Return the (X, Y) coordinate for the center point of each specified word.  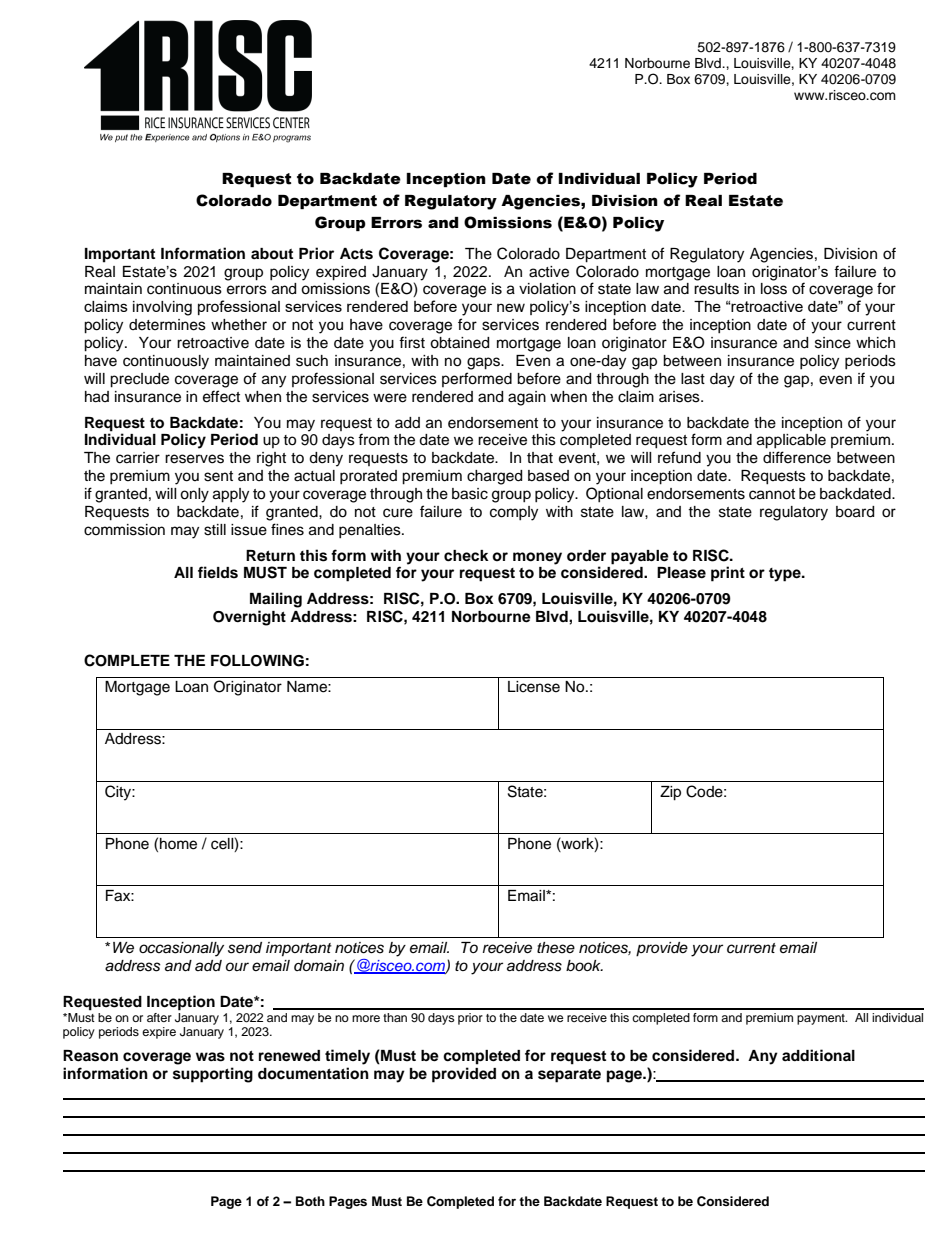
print (728, 574)
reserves (194, 459)
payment (822, 1019)
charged (494, 477)
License (534, 687)
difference (797, 457)
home (178, 844)
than (395, 1017)
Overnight (249, 618)
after (159, 1017)
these (556, 948)
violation (547, 289)
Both (310, 1201)
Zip (670, 793)
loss (774, 289)
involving (162, 308)
